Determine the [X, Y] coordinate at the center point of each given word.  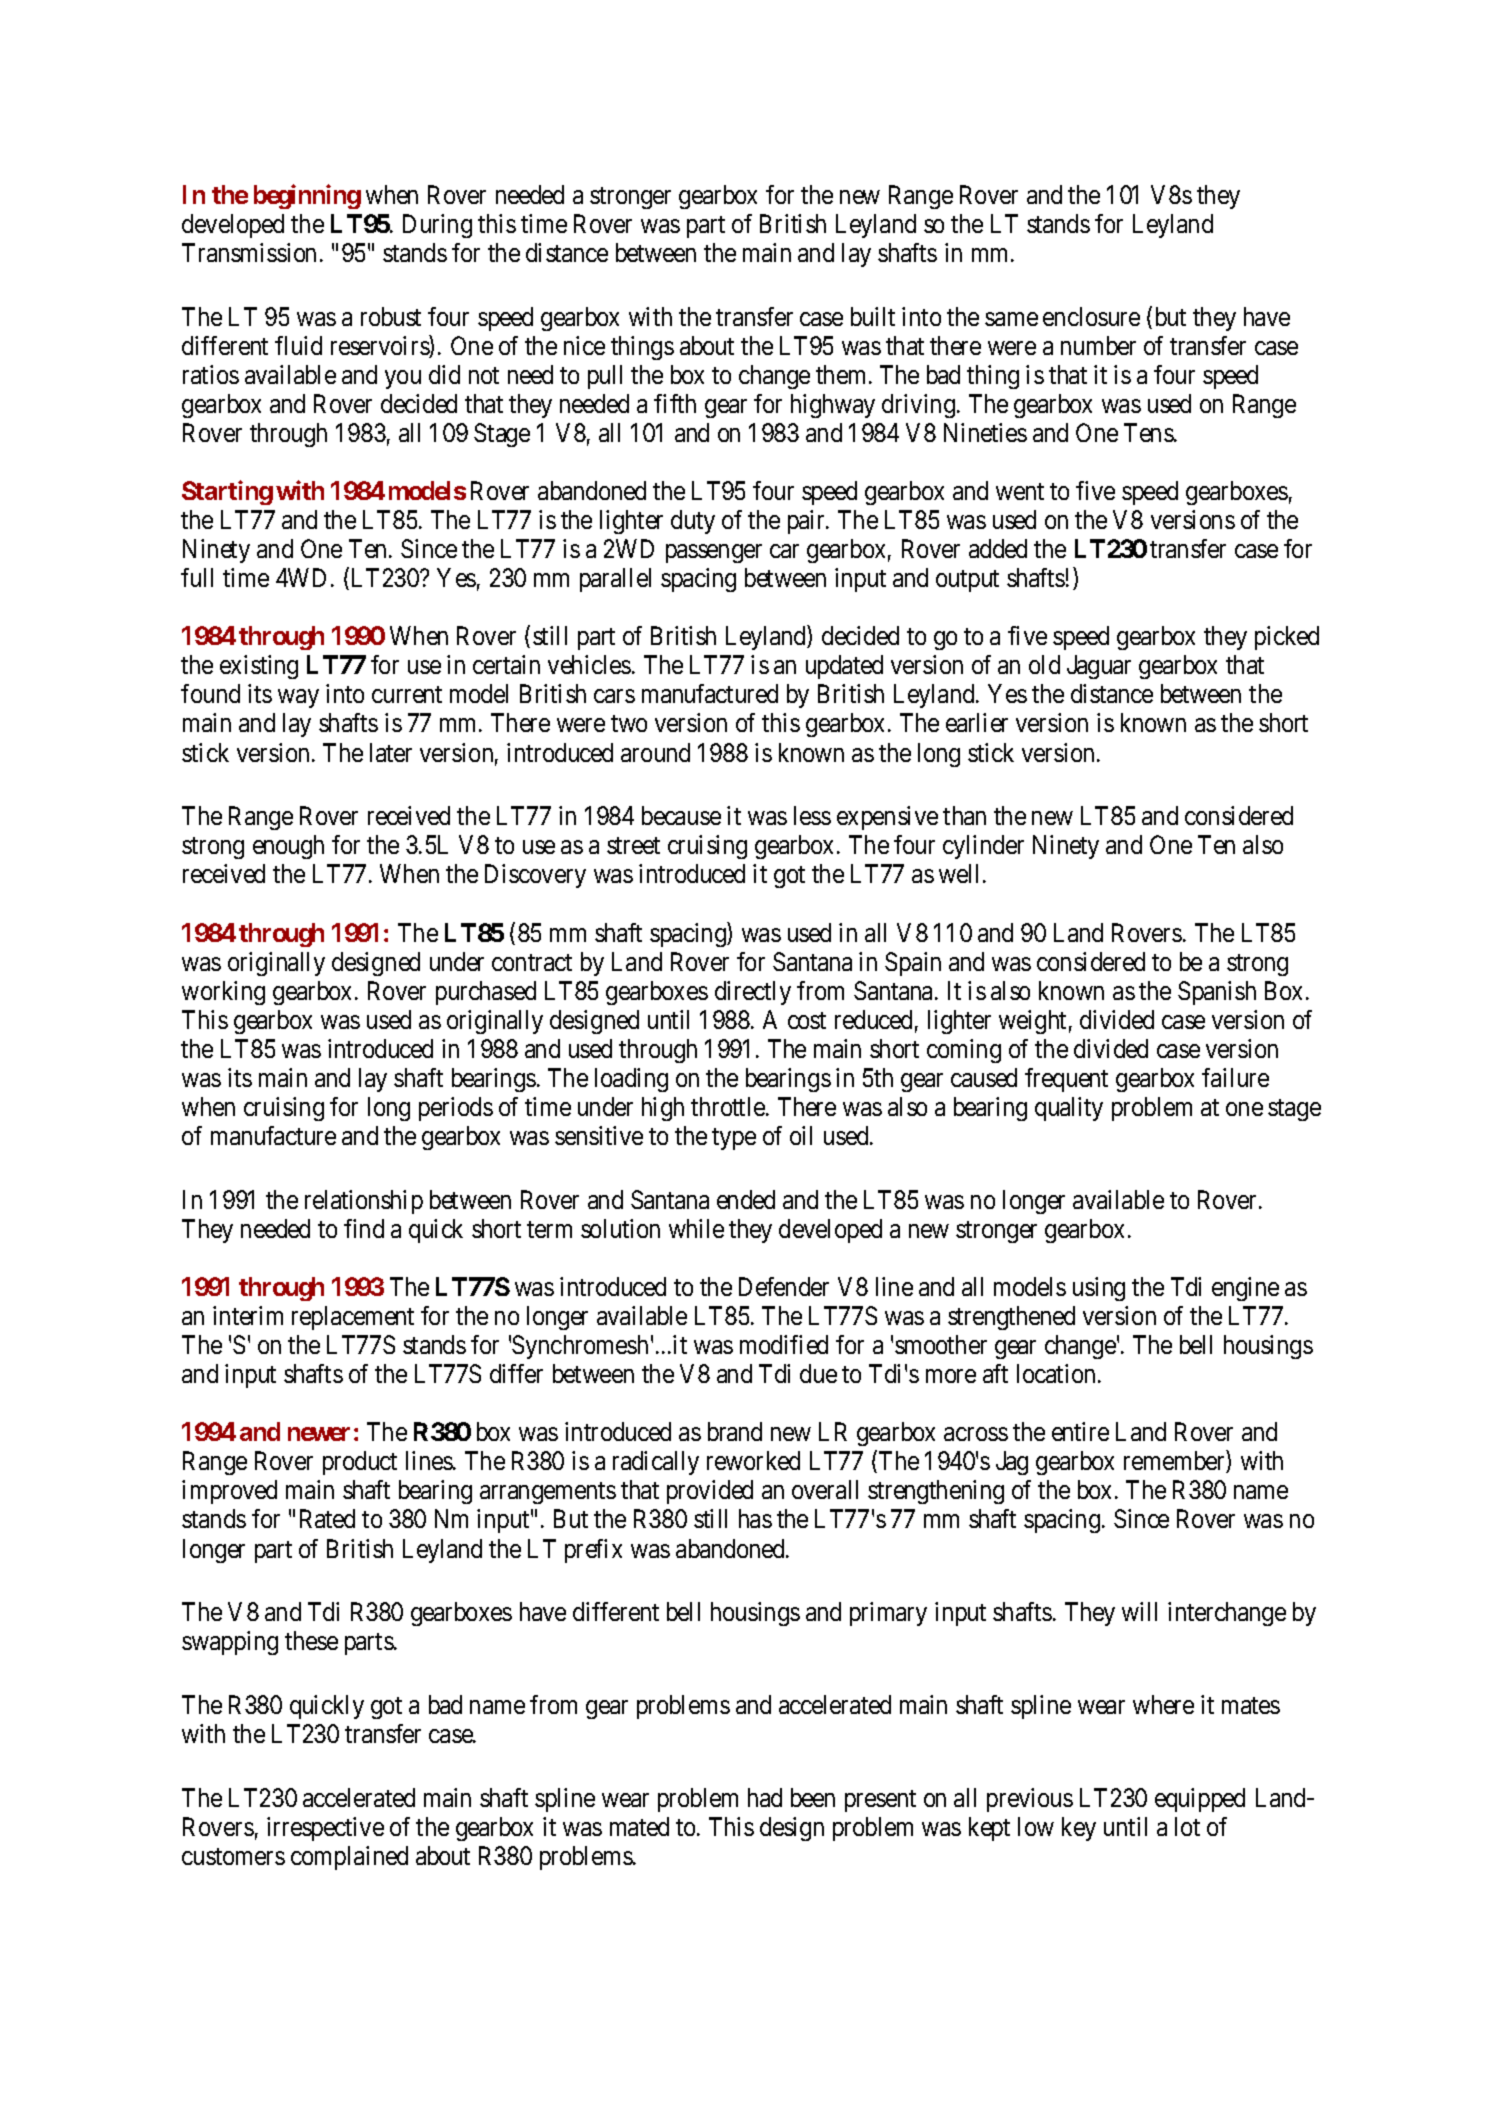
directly [753, 993]
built [873, 316]
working [223, 993]
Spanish [1217, 993]
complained [349, 1858]
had [765, 1797]
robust [391, 316]
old [1044, 664]
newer [319, 1434]
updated [844, 667]
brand [735, 1431]
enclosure [1091, 316]
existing [259, 667]
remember [1175, 1462]
